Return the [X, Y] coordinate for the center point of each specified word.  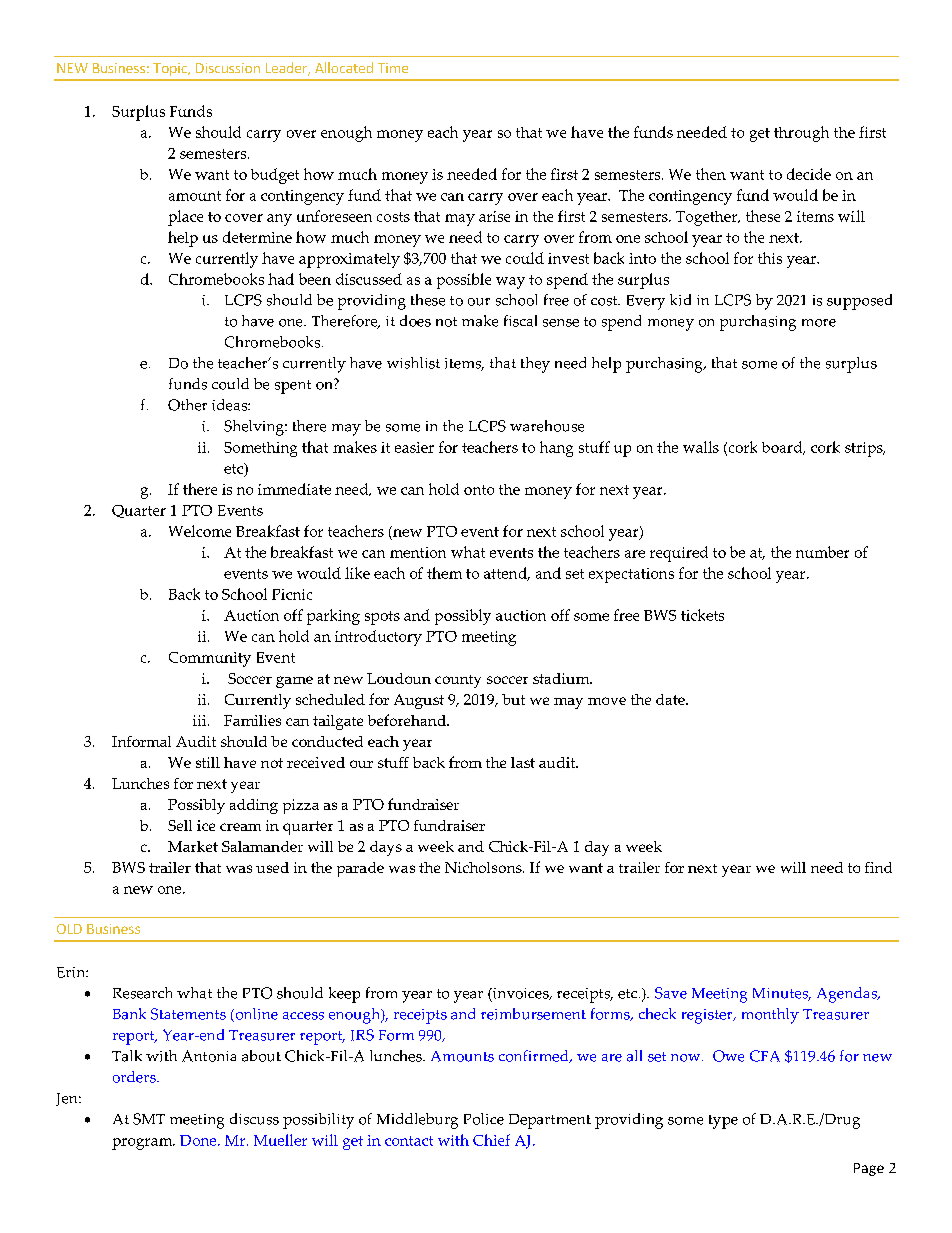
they [535, 365]
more [819, 323]
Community [210, 659]
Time [393, 68]
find [878, 867]
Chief [491, 1140]
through [801, 134]
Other [187, 405]
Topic [171, 69]
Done [199, 1140]
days [386, 848]
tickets [702, 615]
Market [193, 846]
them [444, 573]
